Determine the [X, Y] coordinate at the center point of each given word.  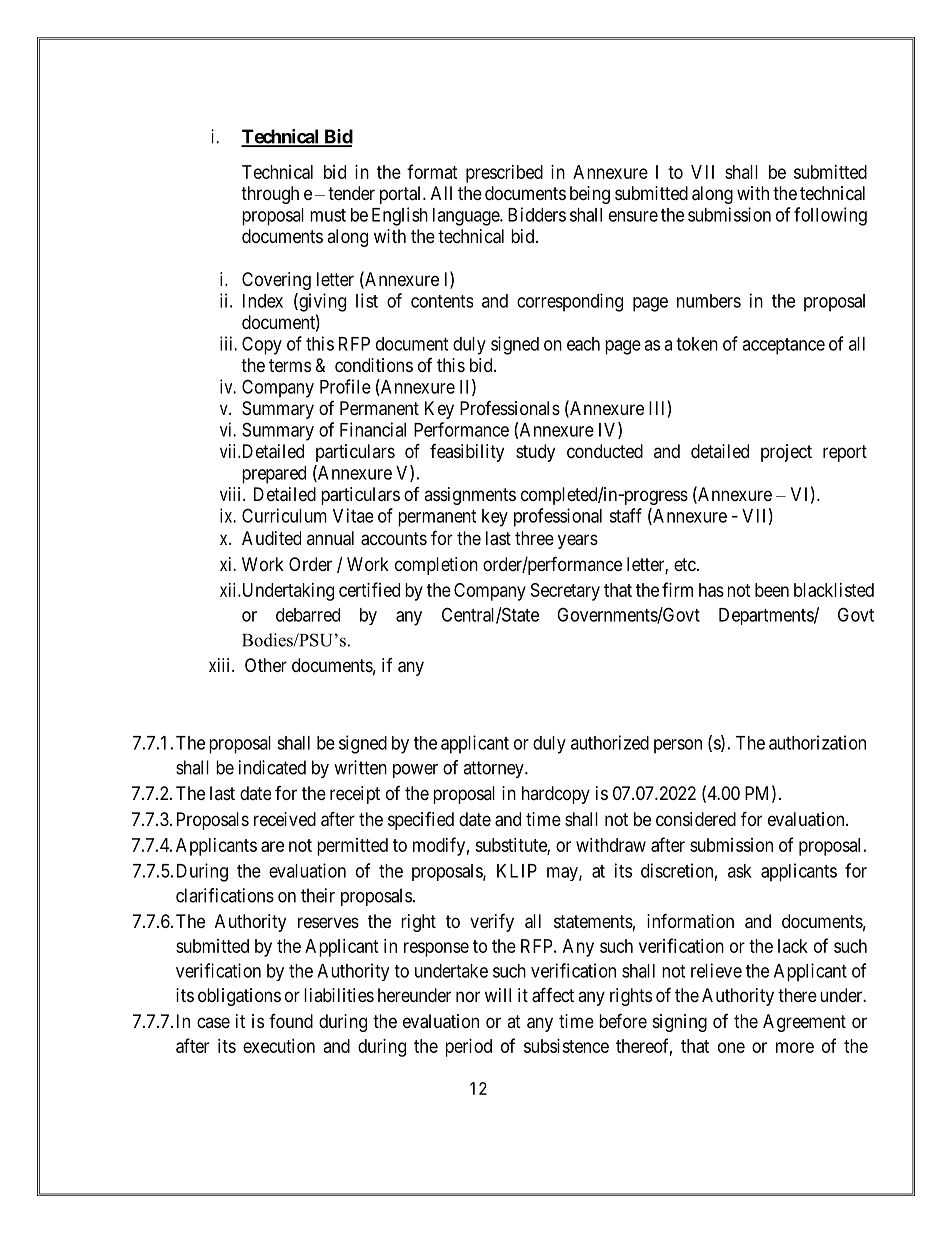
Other [266, 665]
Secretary [565, 592]
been [772, 590]
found [291, 1021]
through [270, 195]
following [830, 216]
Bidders [537, 214]
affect [553, 995]
